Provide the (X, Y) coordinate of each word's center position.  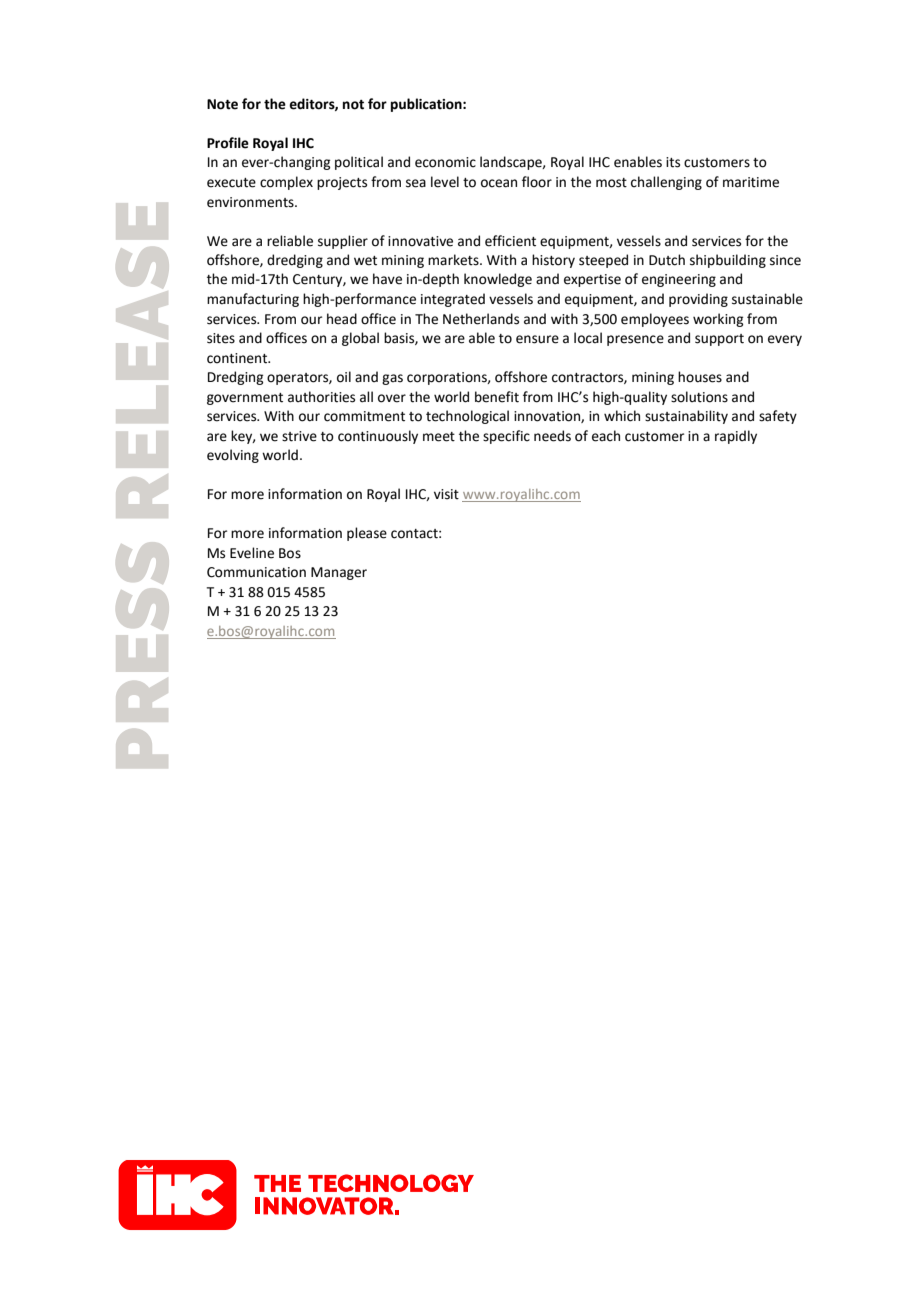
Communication (256, 572)
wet (365, 261)
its (673, 162)
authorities (321, 397)
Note (222, 104)
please (367, 534)
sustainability (686, 417)
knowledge (498, 280)
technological (467, 417)
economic (445, 162)
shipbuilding (728, 261)
